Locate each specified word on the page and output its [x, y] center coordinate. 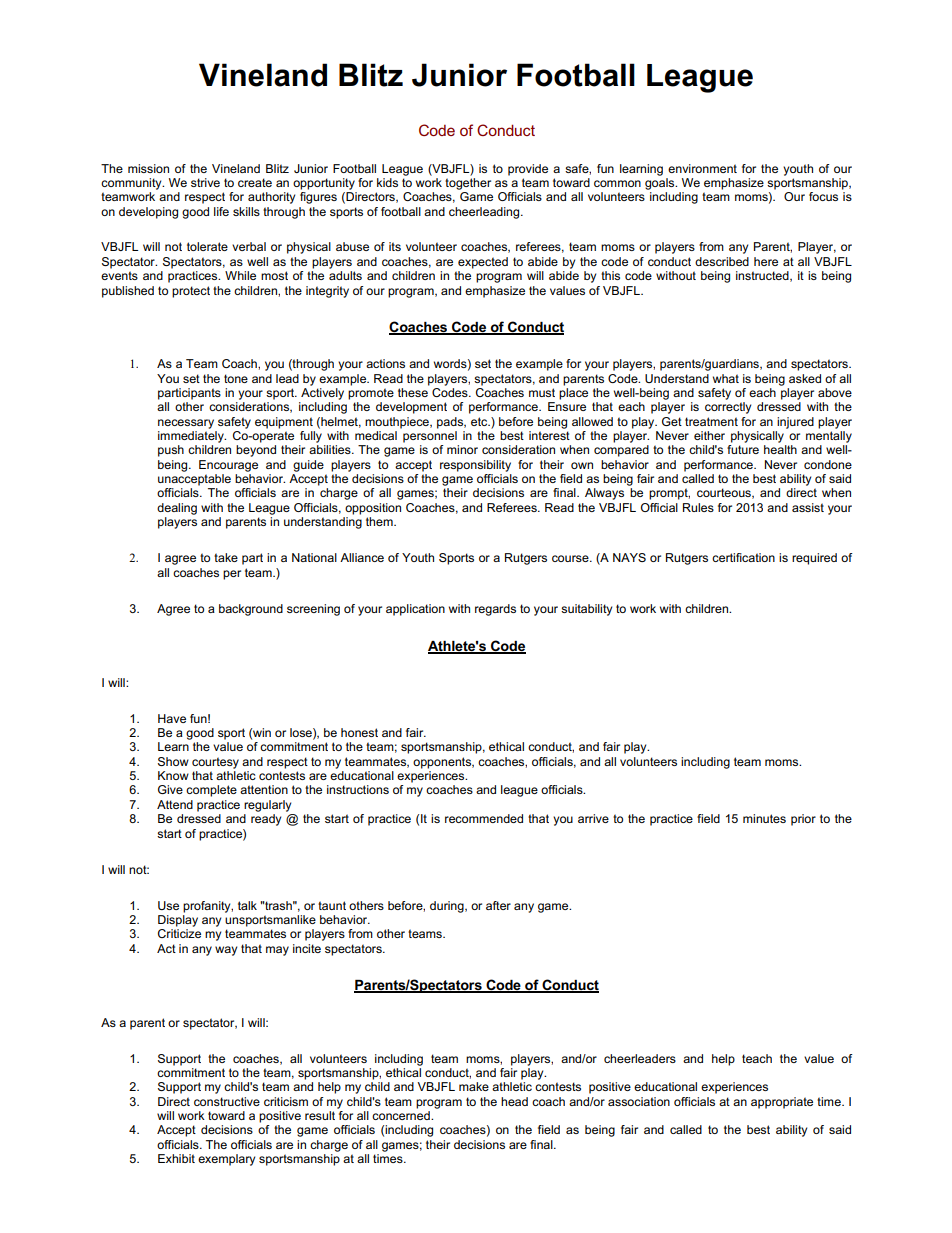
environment [702, 168]
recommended [484, 818]
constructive [227, 1101]
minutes [764, 818]
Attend [175, 804]
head [514, 1101]
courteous [725, 493]
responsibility [475, 466]
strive [205, 182]
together [468, 184]
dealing [177, 509]
